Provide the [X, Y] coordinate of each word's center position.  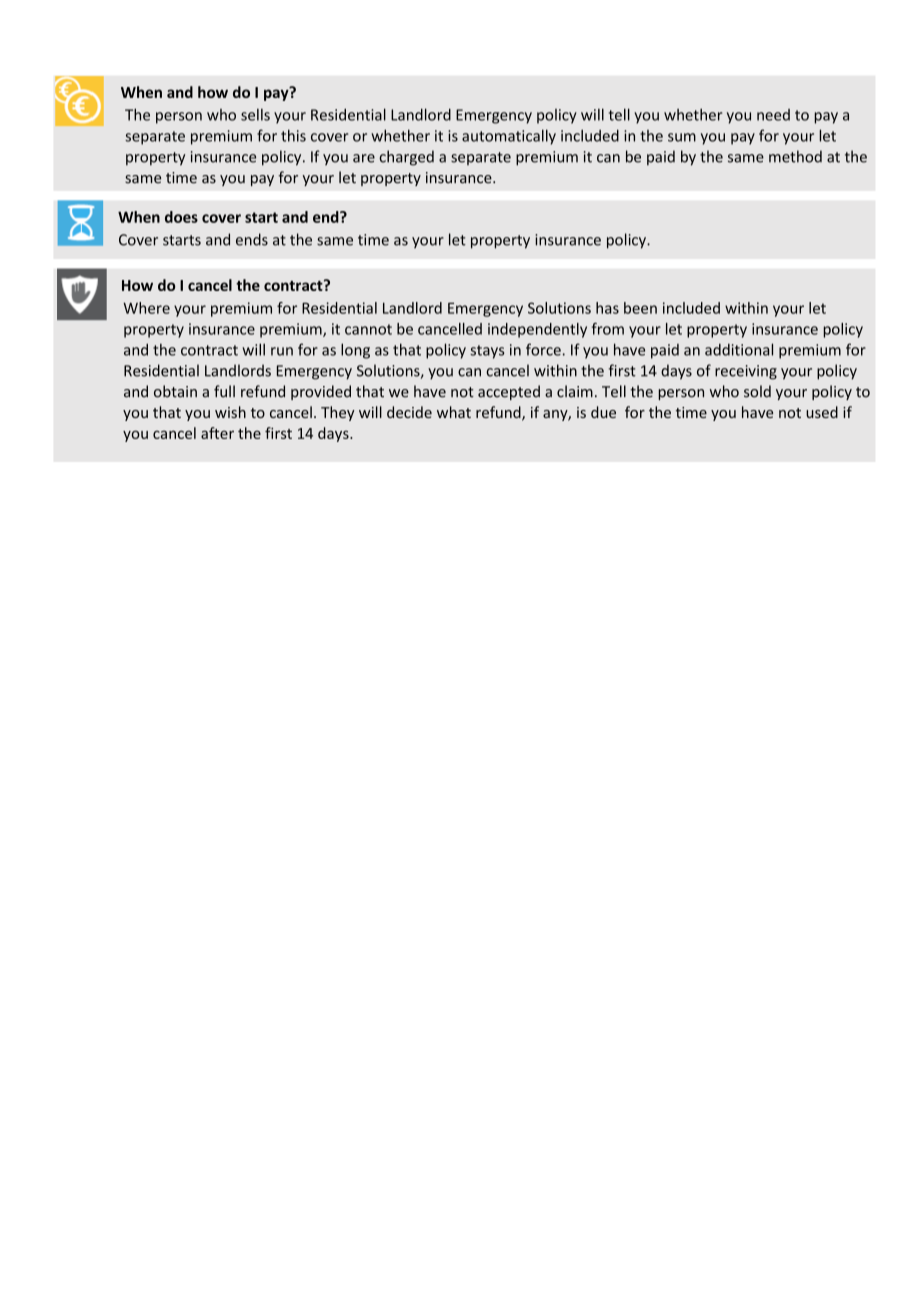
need [773, 115]
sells [255, 114]
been [640, 308]
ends [252, 239]
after [217, 433]
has [607, 308]
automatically [509, 137]
